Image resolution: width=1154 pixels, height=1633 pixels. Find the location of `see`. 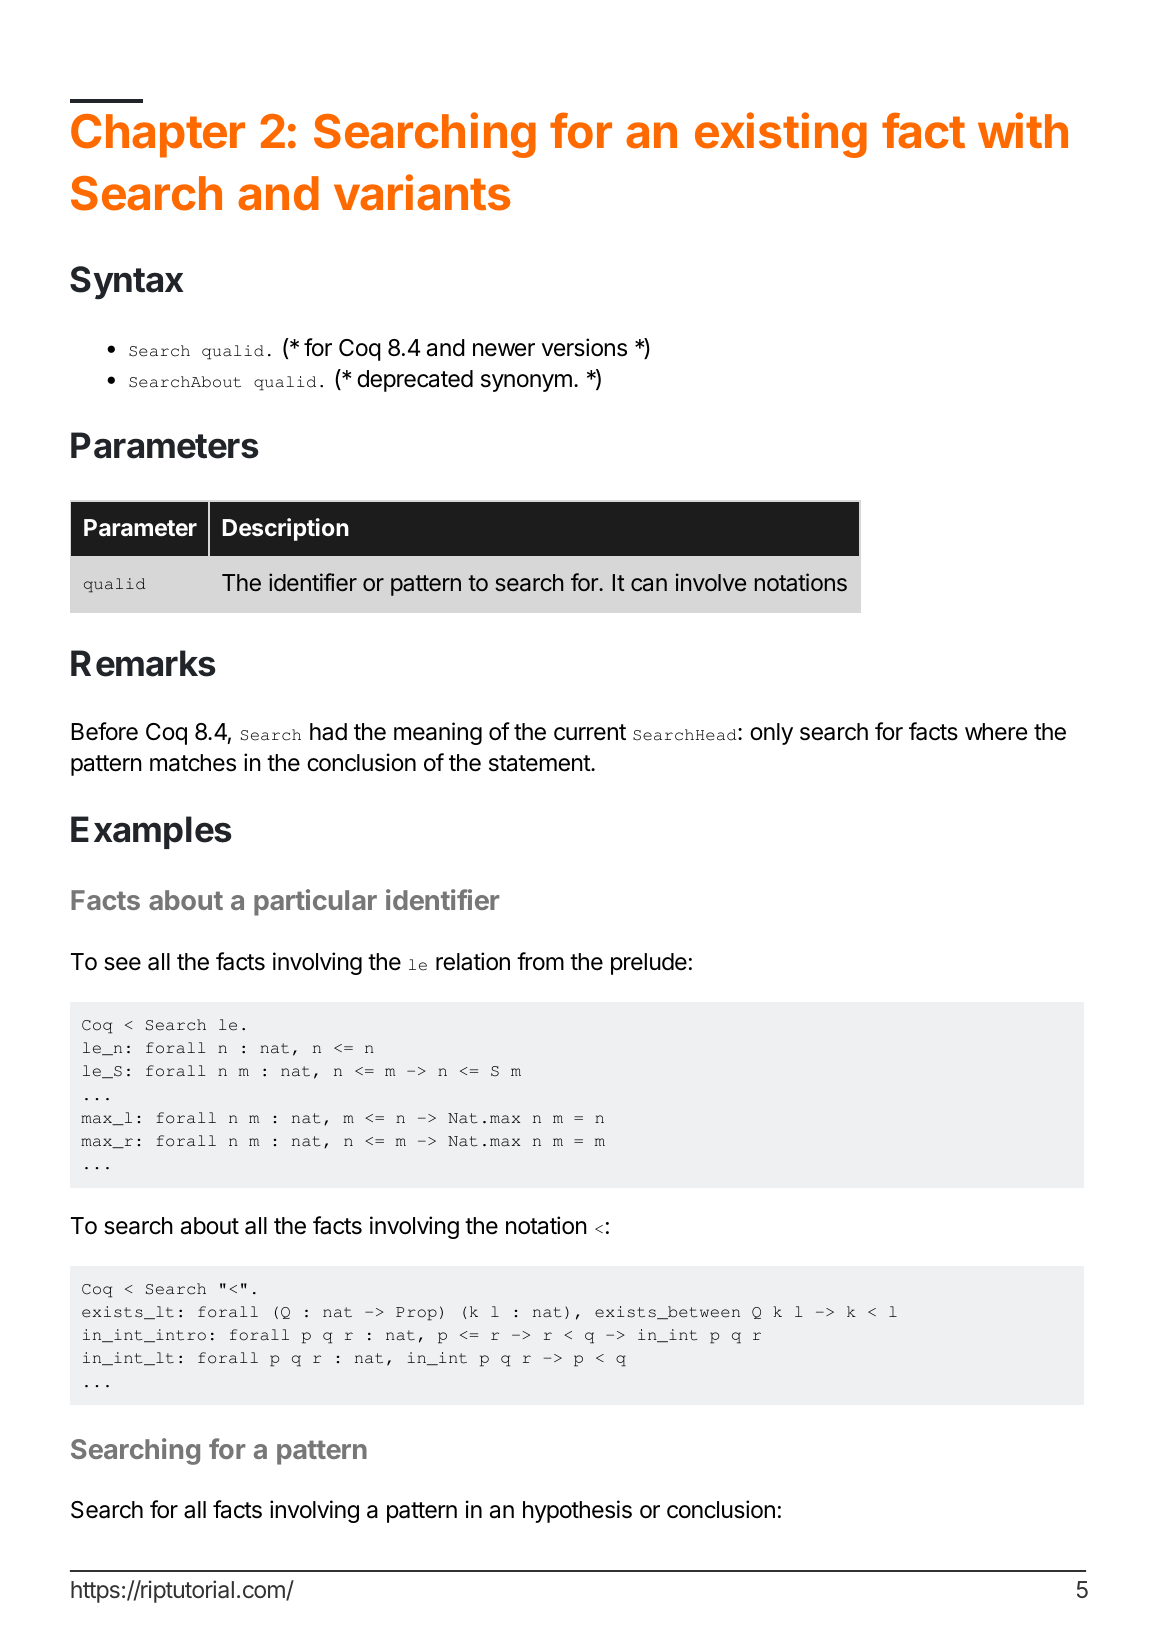

see is located at coordinates (122, 964).
